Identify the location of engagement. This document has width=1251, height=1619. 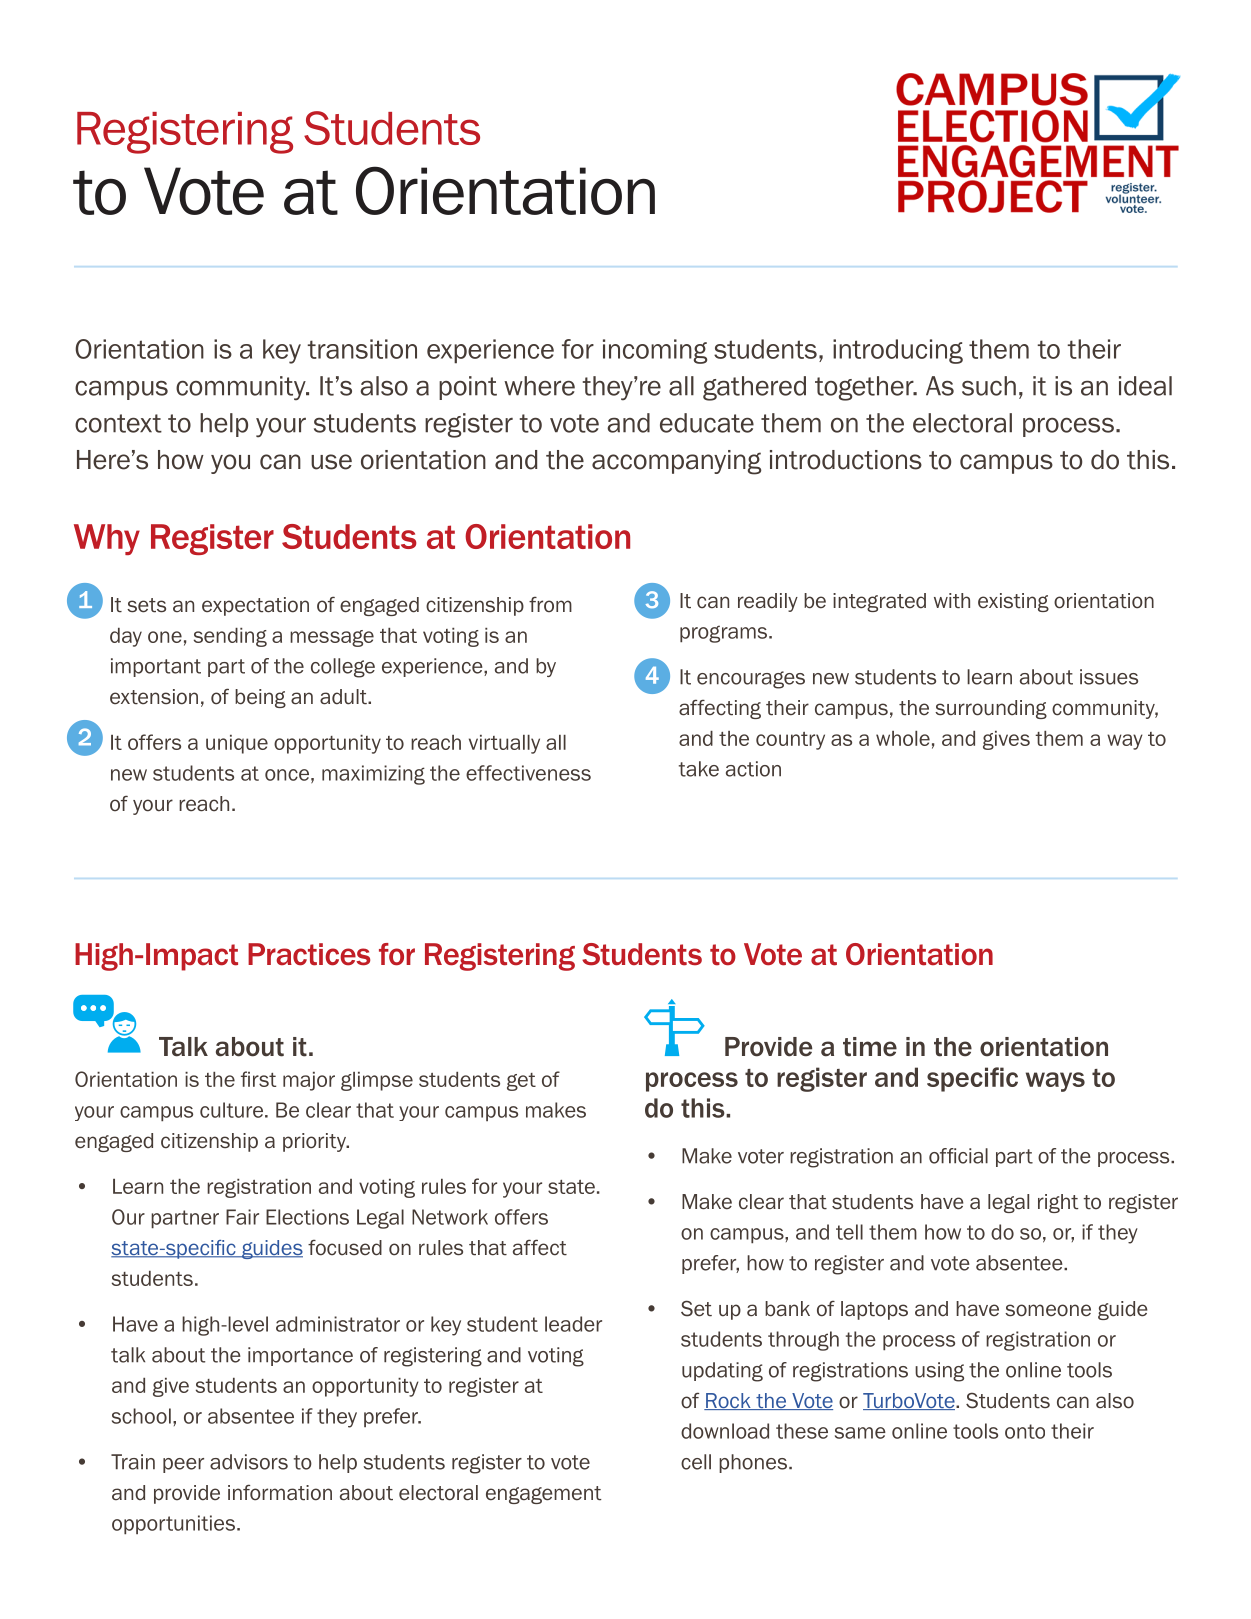
(544, 1495).
